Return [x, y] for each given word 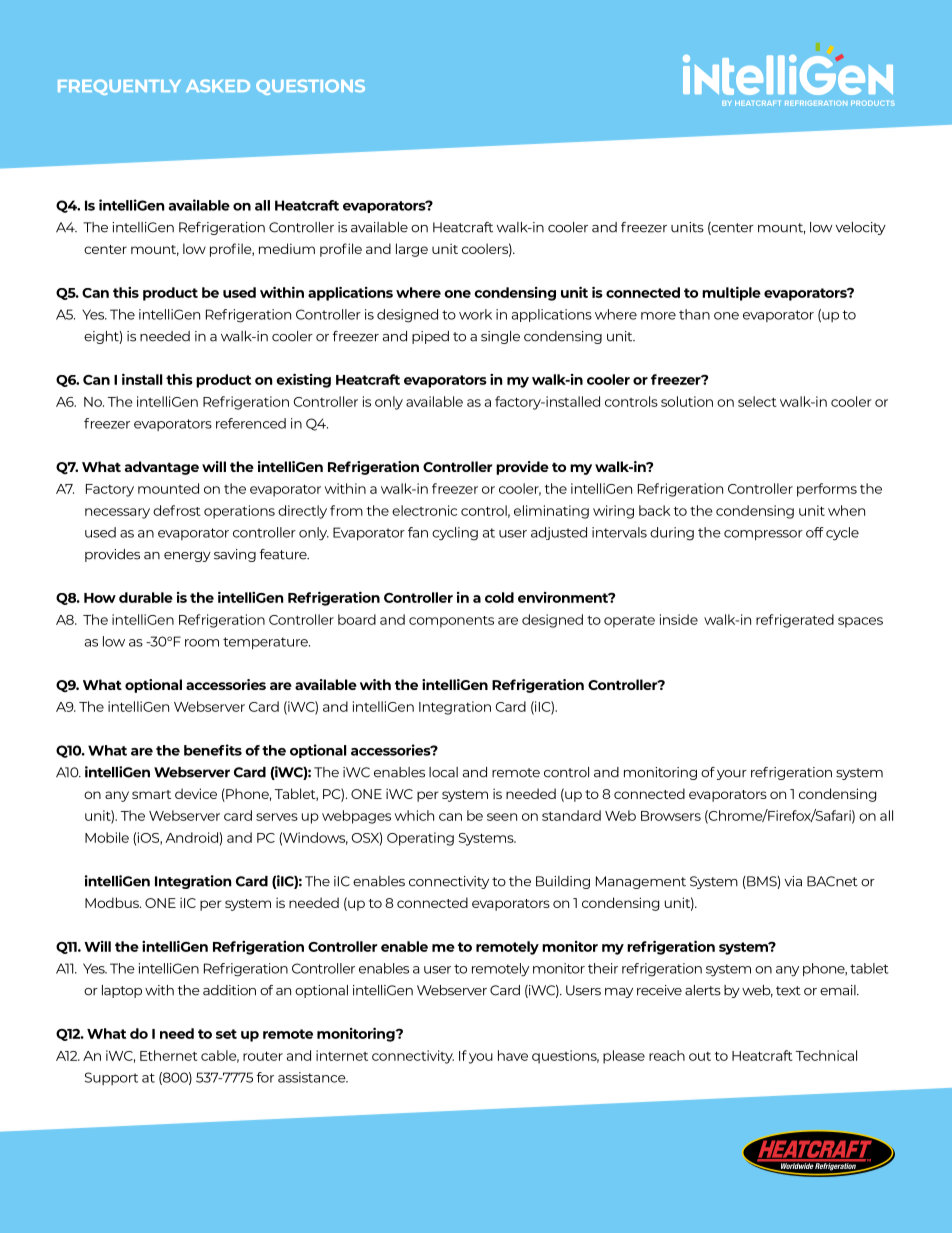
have [513, 1055]
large [412, 250]
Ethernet [169, 1055]
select [757, 401]
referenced [251, 423]
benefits [213, 750]
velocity [860, 228]
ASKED [218, 85]
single [500, 337]
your [732, 775]
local [443, 772]
